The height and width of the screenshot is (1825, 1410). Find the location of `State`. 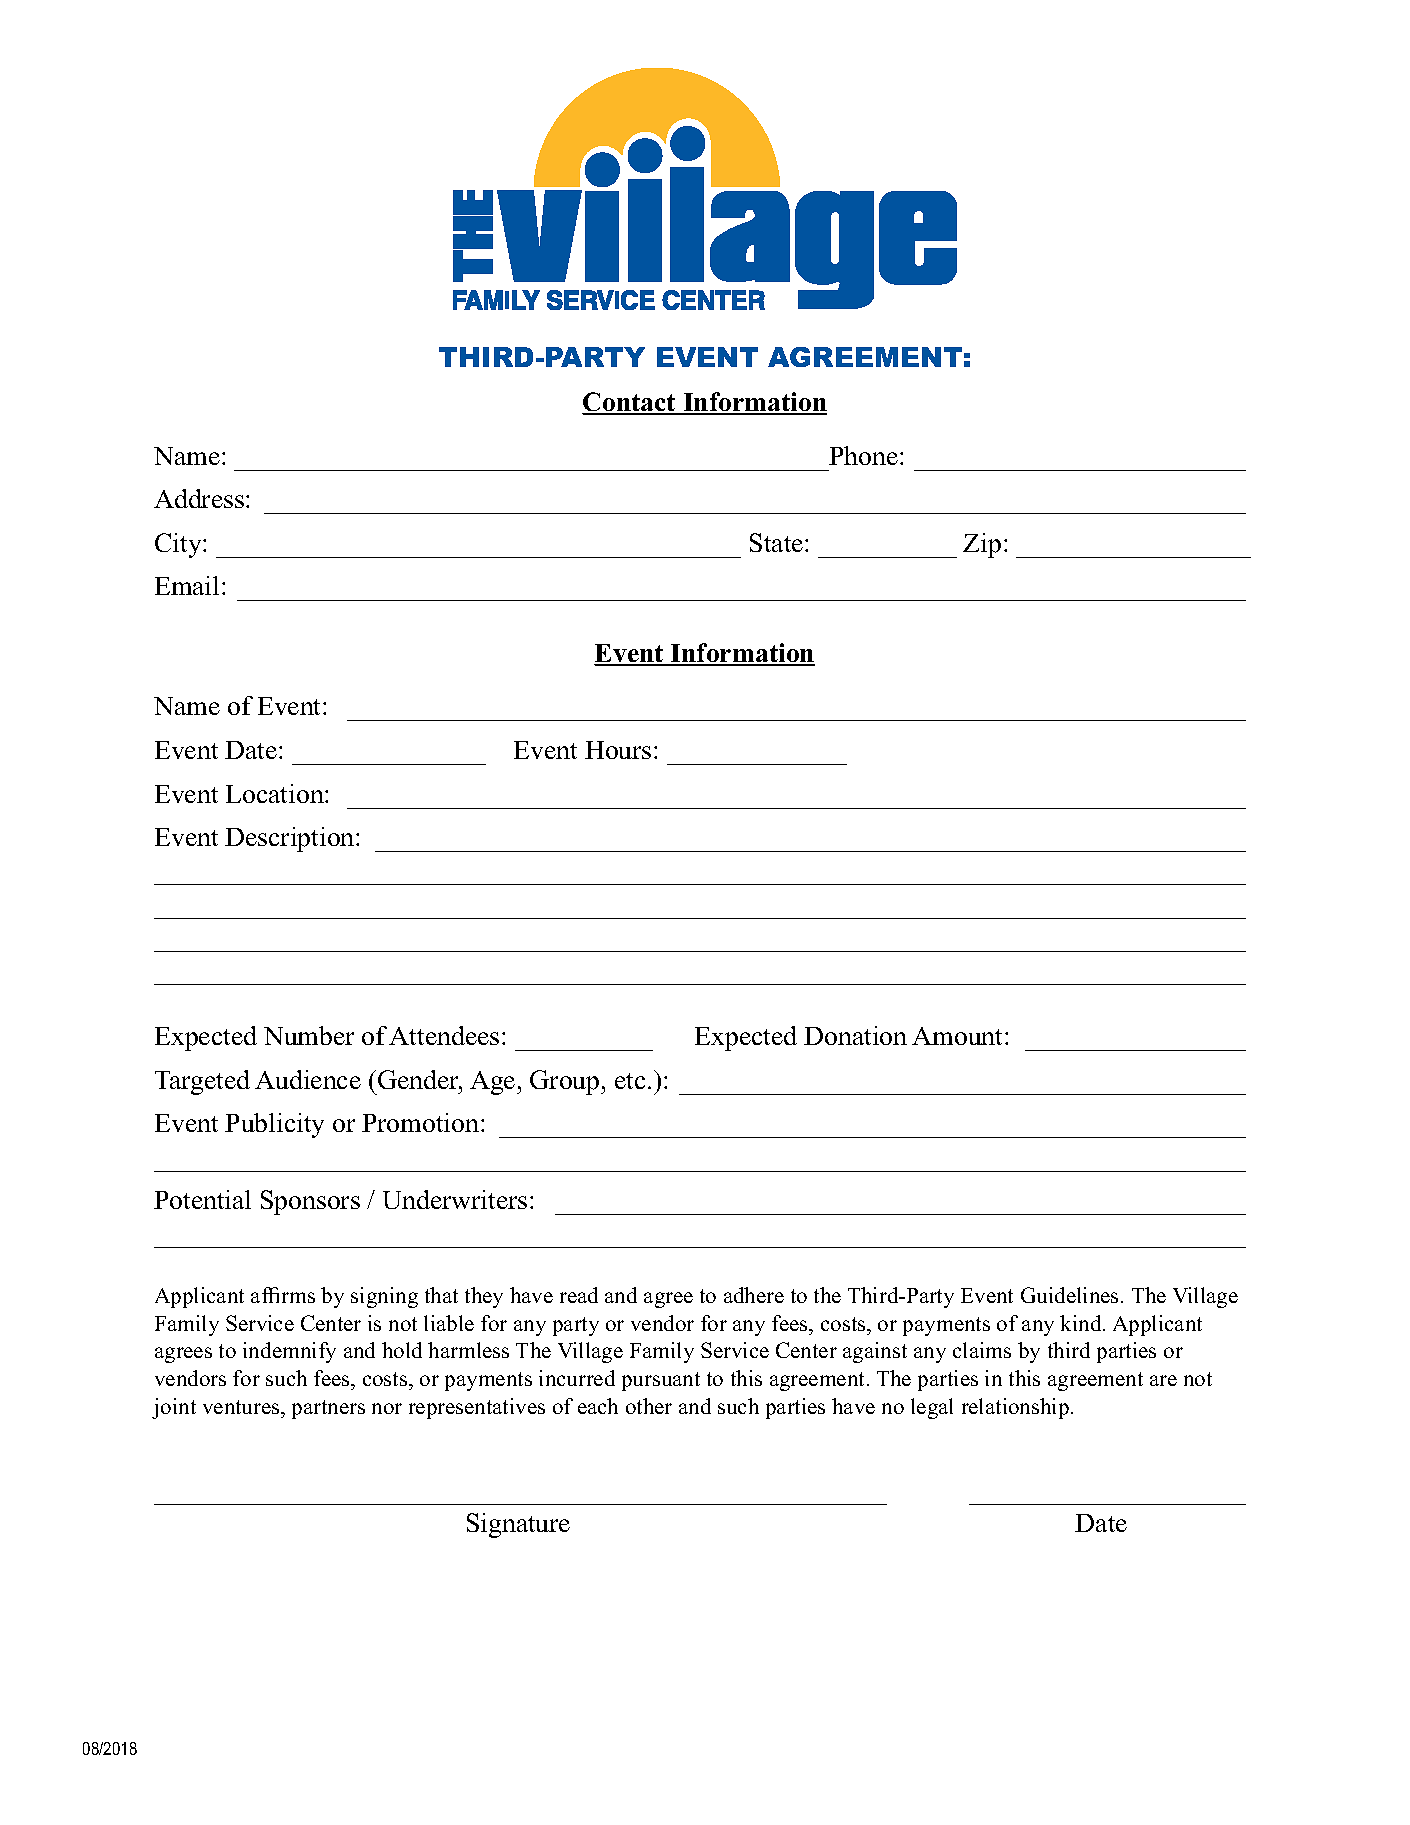

State is located at coordinates (778, 542).
